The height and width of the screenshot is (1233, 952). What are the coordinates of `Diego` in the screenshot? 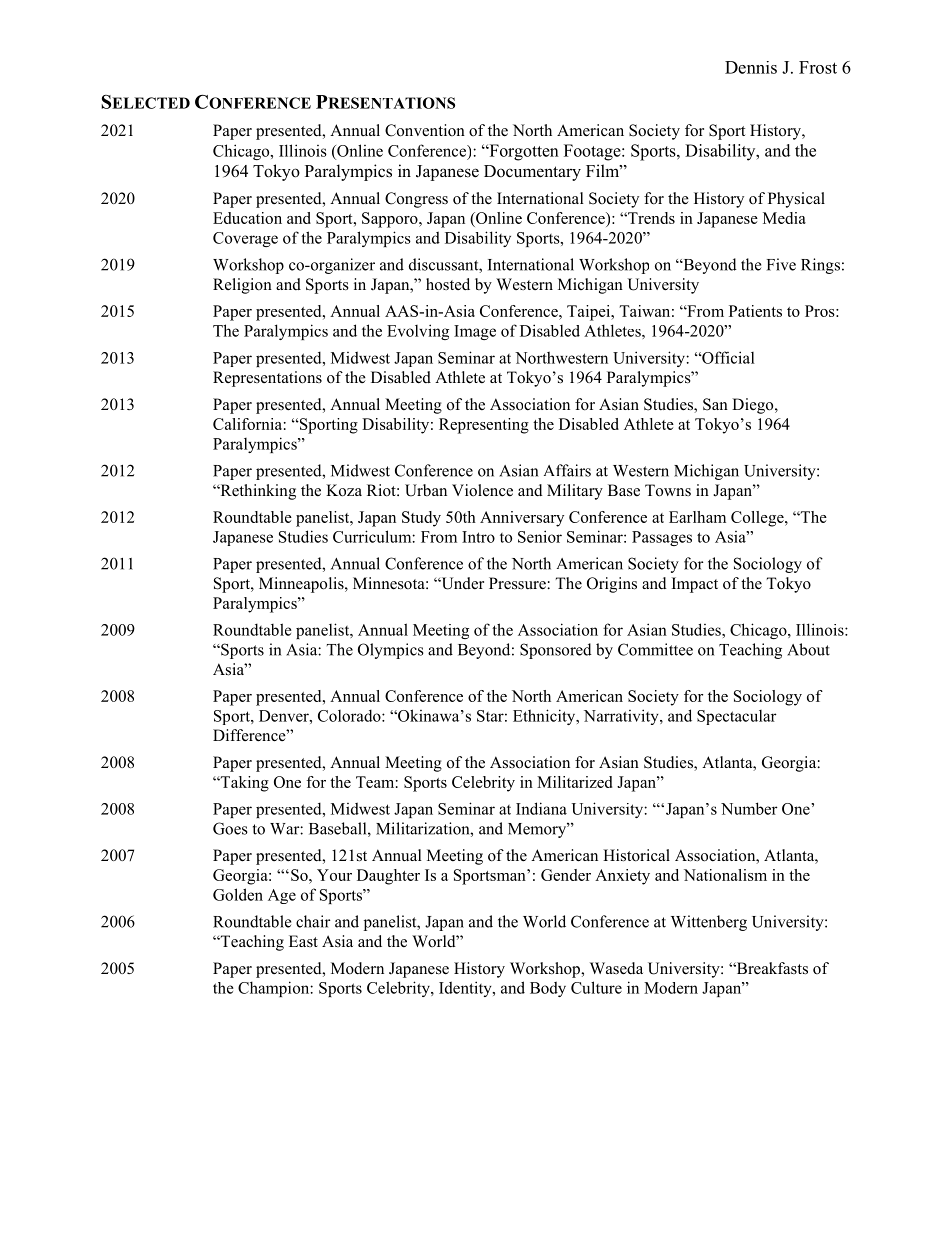 It's located at (754, 406).
